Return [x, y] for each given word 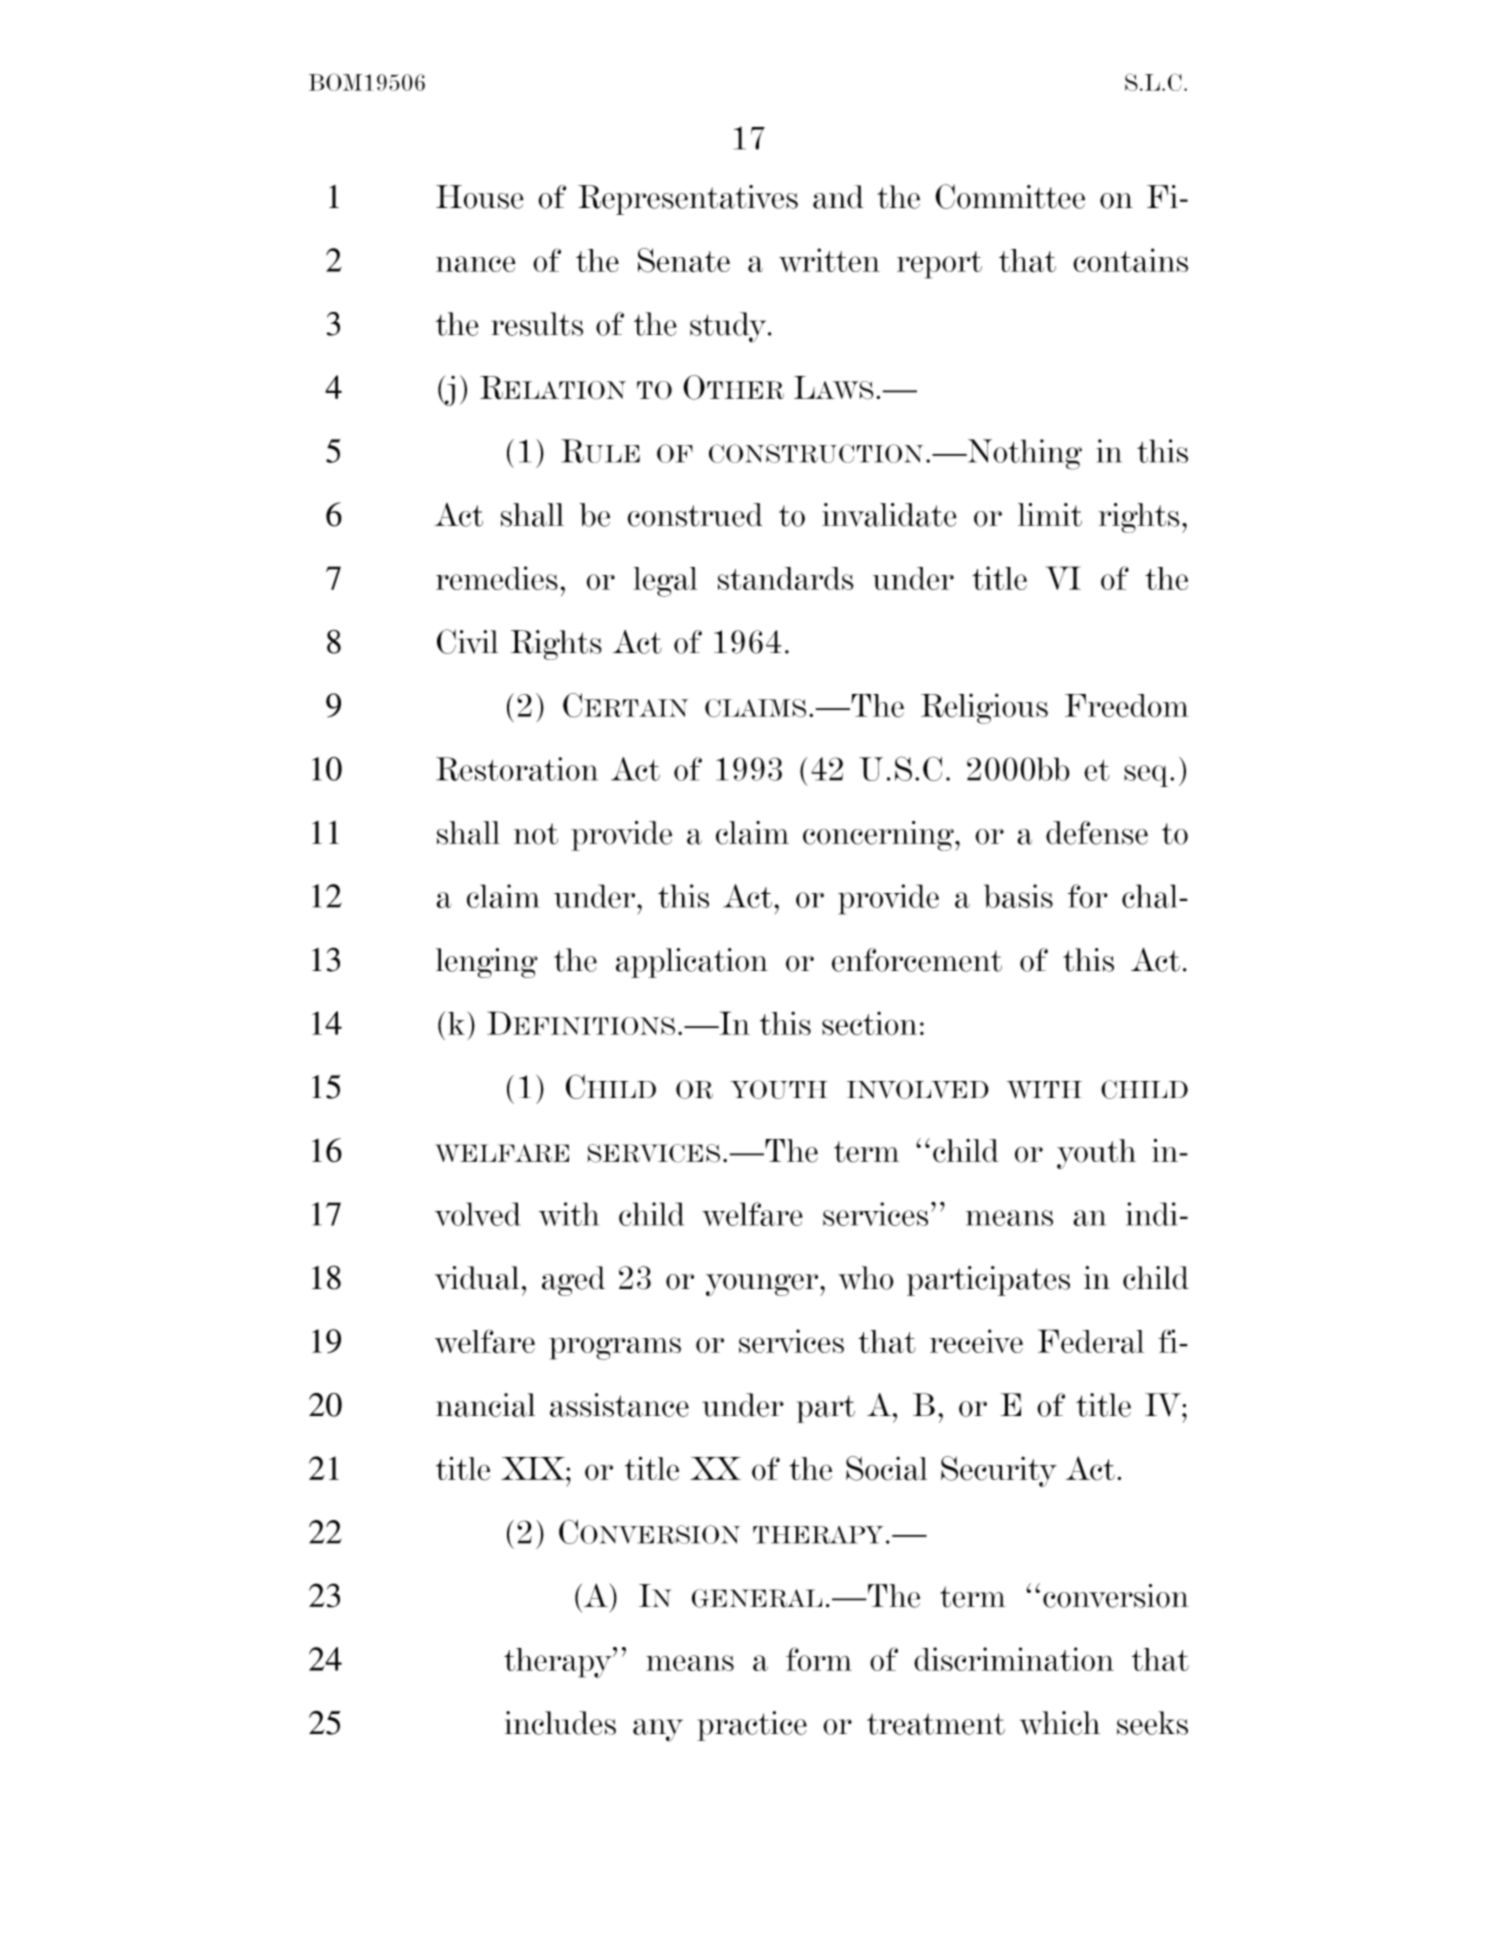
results [537, 324]
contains [1130, 260]
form [819, 1659]
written [829, 260]
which [1060, 1723]
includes [560, 1723]
